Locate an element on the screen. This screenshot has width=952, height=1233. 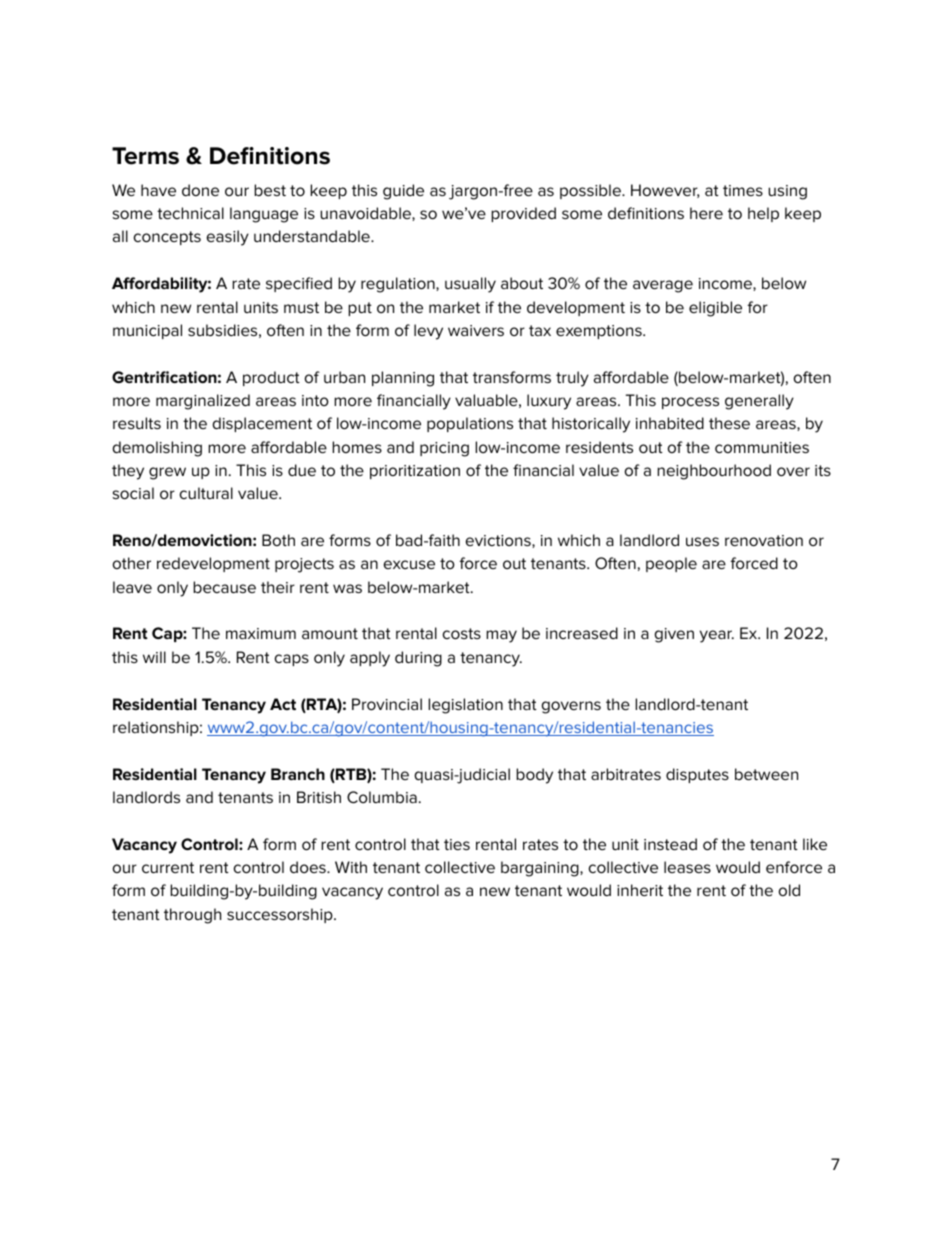
marginalized is located at coordinates (203, 402).
